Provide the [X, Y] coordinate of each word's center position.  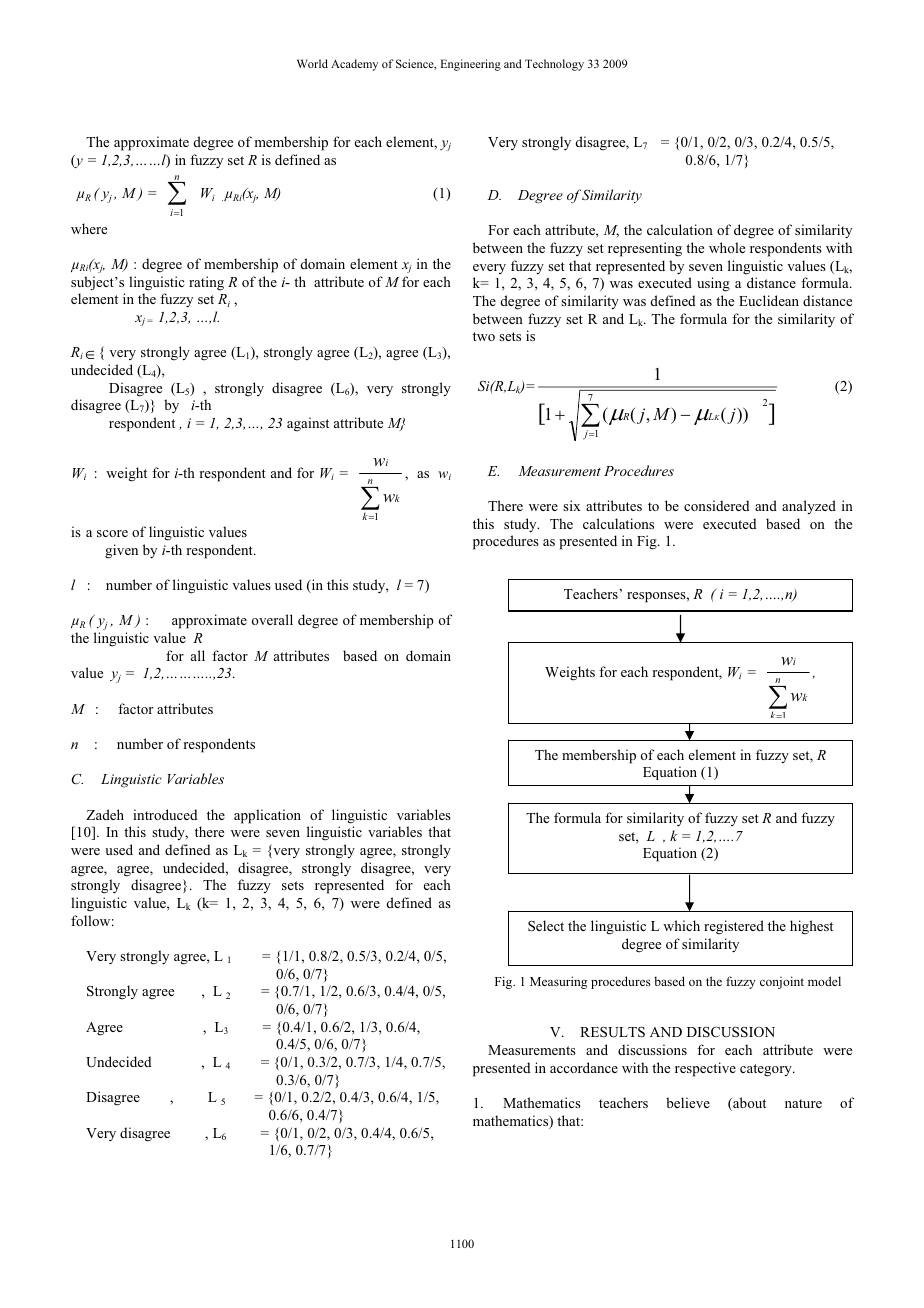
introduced [165, 814]
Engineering [471, 65]
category [767, 1070]
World [312, 63]
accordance [584, 1067]
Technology [554, 65]
